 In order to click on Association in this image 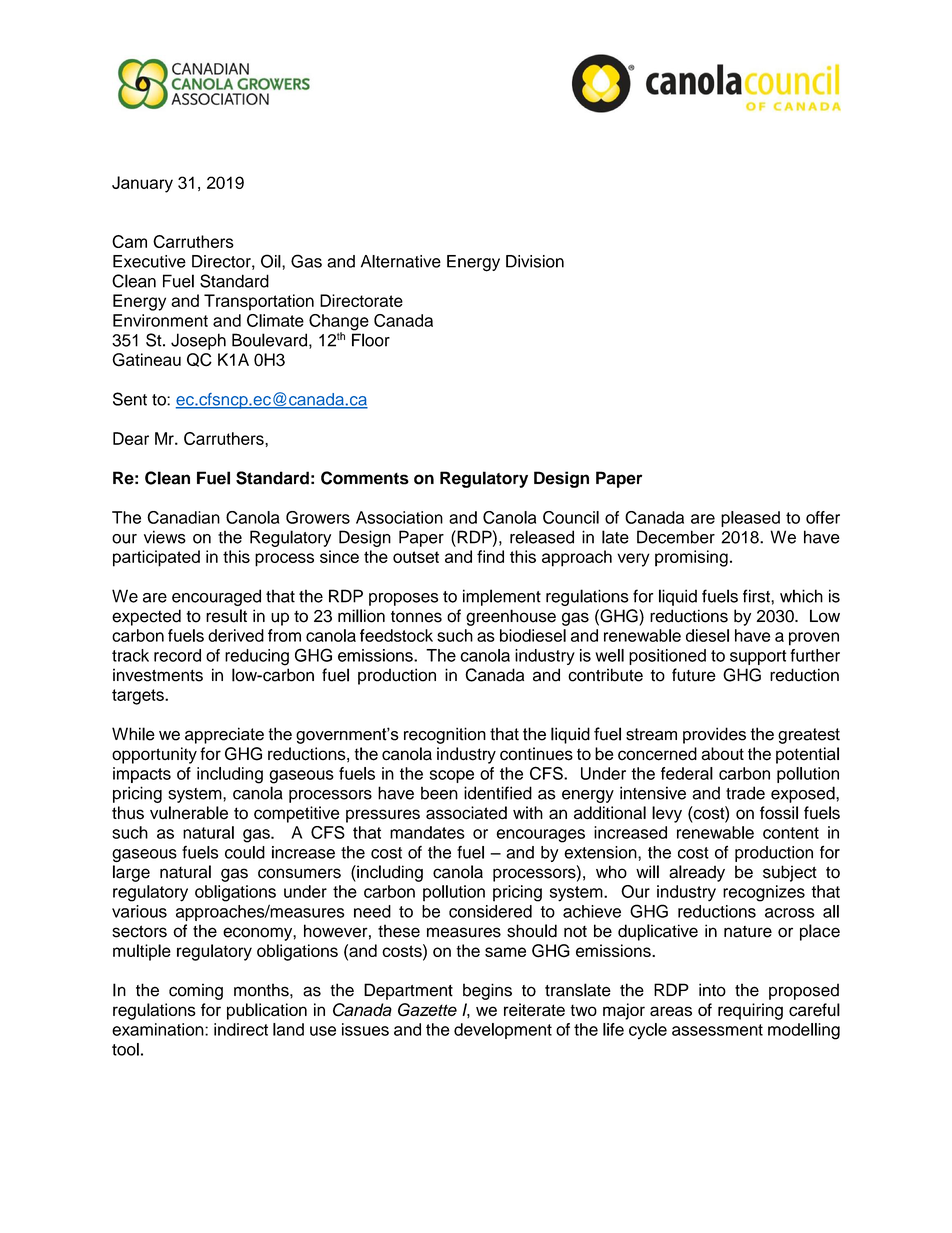, I will do `click(399, 517)`.
